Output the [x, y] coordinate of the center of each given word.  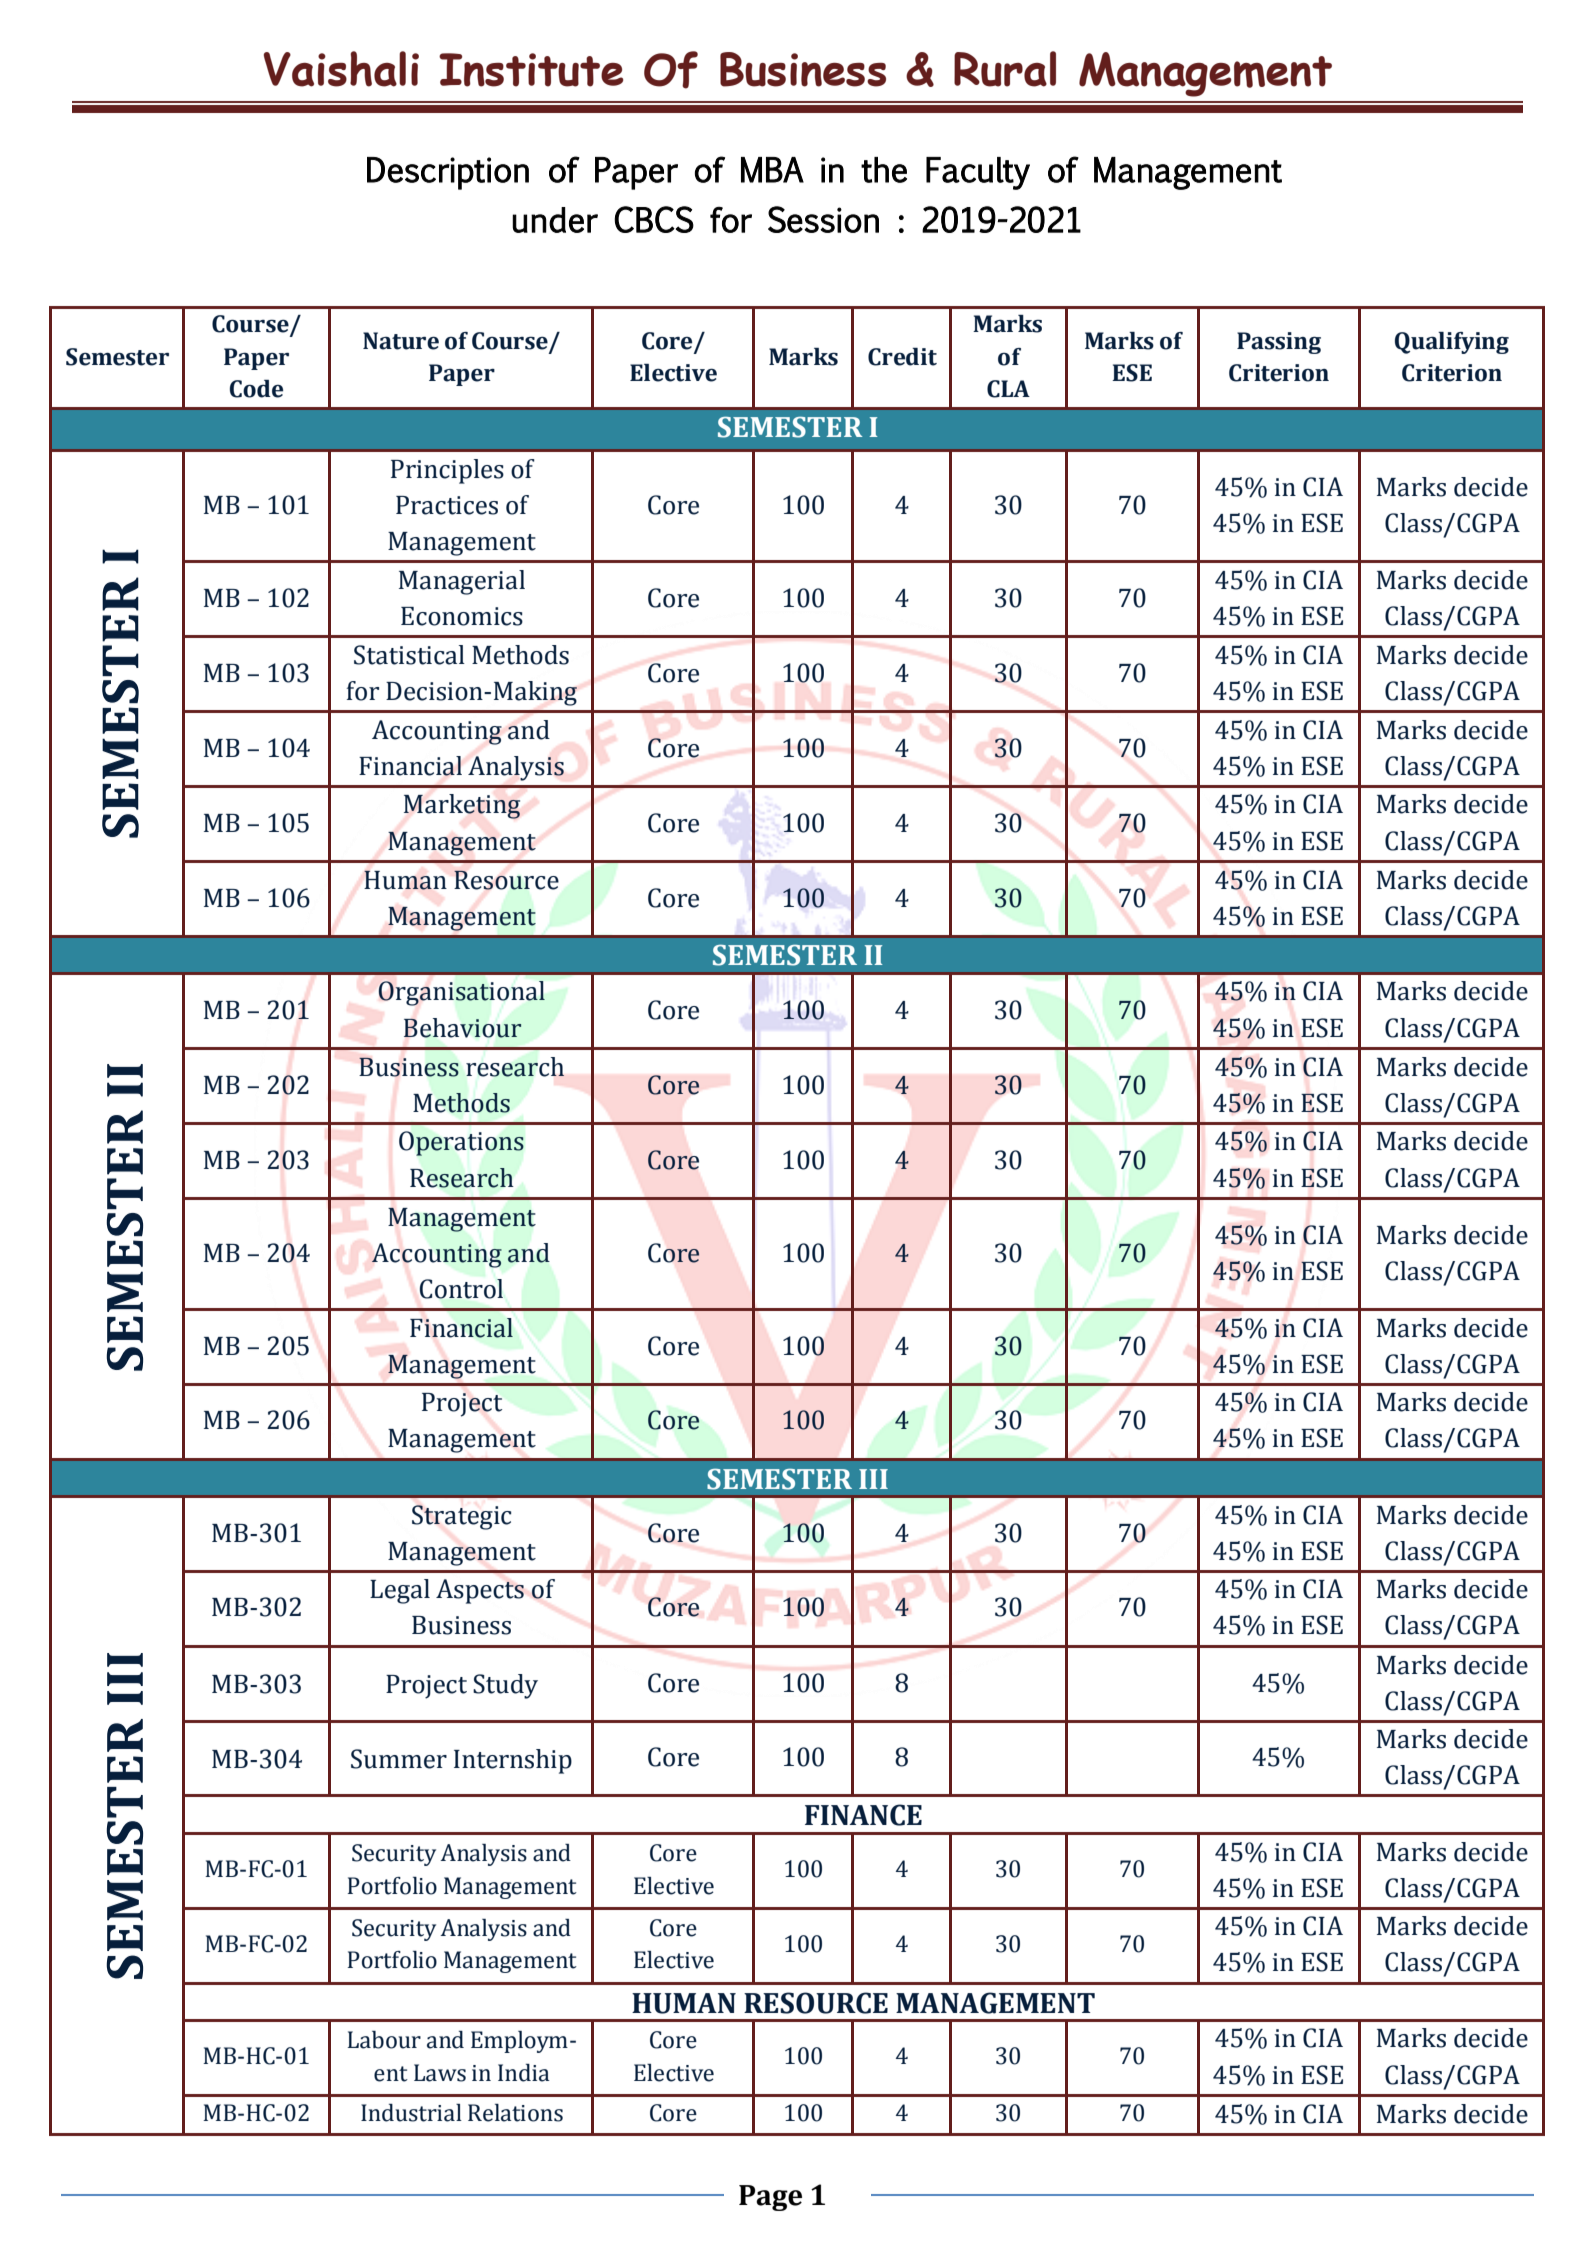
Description [448, 173]
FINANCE [863, 1815]
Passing [1279, 343]
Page [770, 2198]
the [884, 170]
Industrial [411, 2113]
